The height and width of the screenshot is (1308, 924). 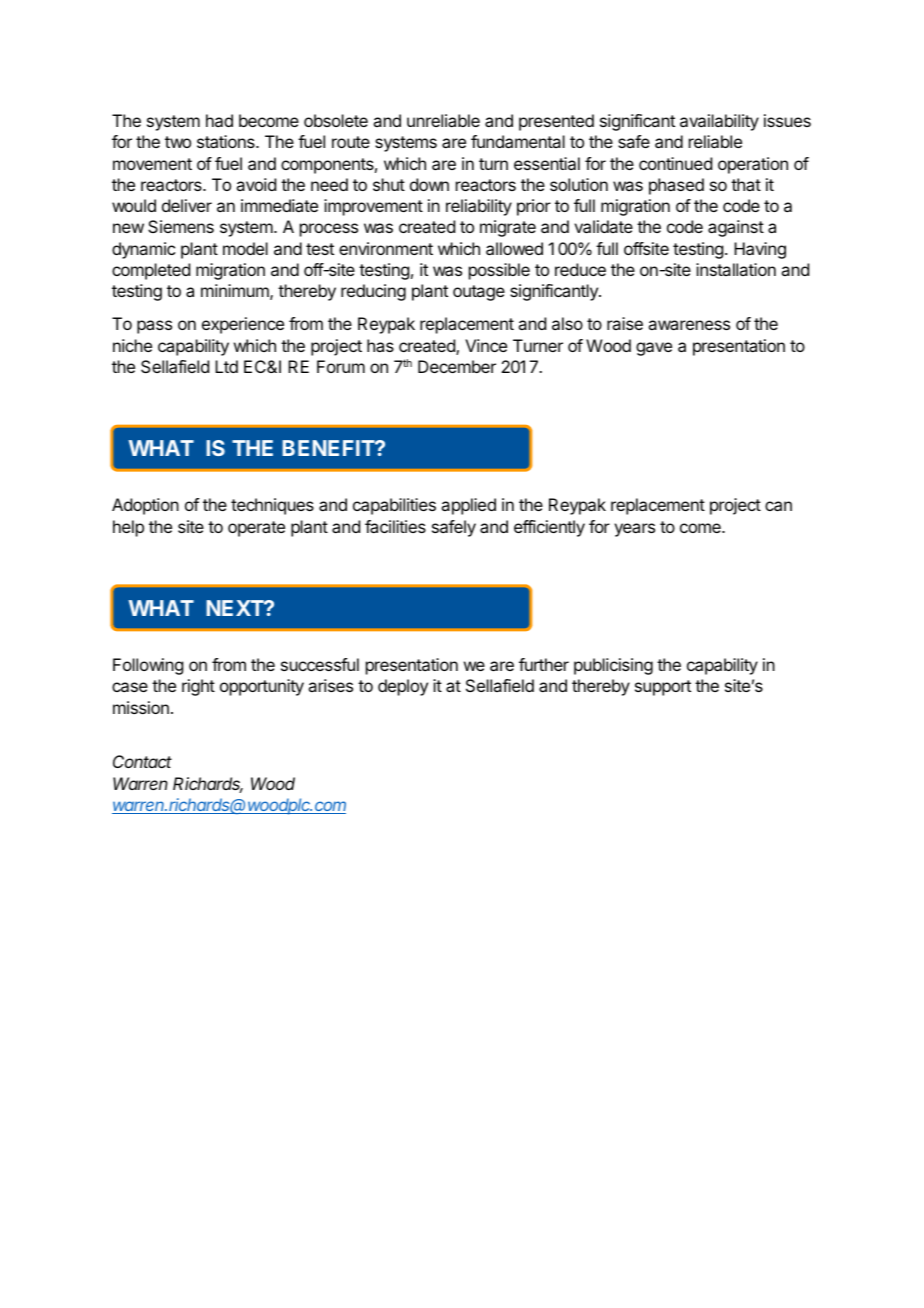 What do you see at coordinates (145, 506) in the screenshot?
I see `Adoption` at bounding box center [145, 506].
